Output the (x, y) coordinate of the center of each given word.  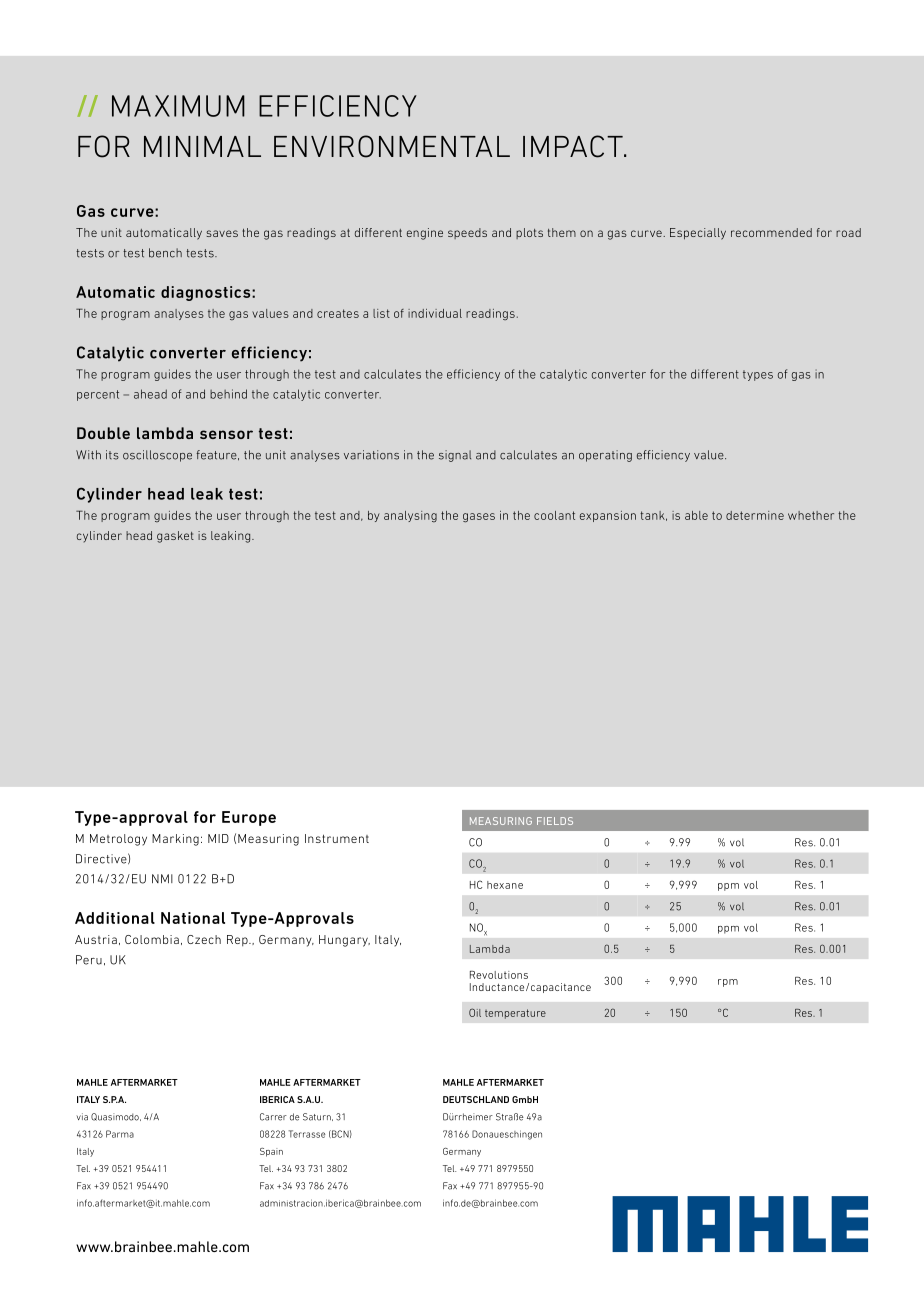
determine (755, 515)
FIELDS (555, 821)
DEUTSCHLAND (476, 1099)
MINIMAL (202, 146)
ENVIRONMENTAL (392, 146)
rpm (728, 983)
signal (455, 456)
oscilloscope (157, 456)
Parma (120, 1134)
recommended (771, 232)
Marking (175, 840)
